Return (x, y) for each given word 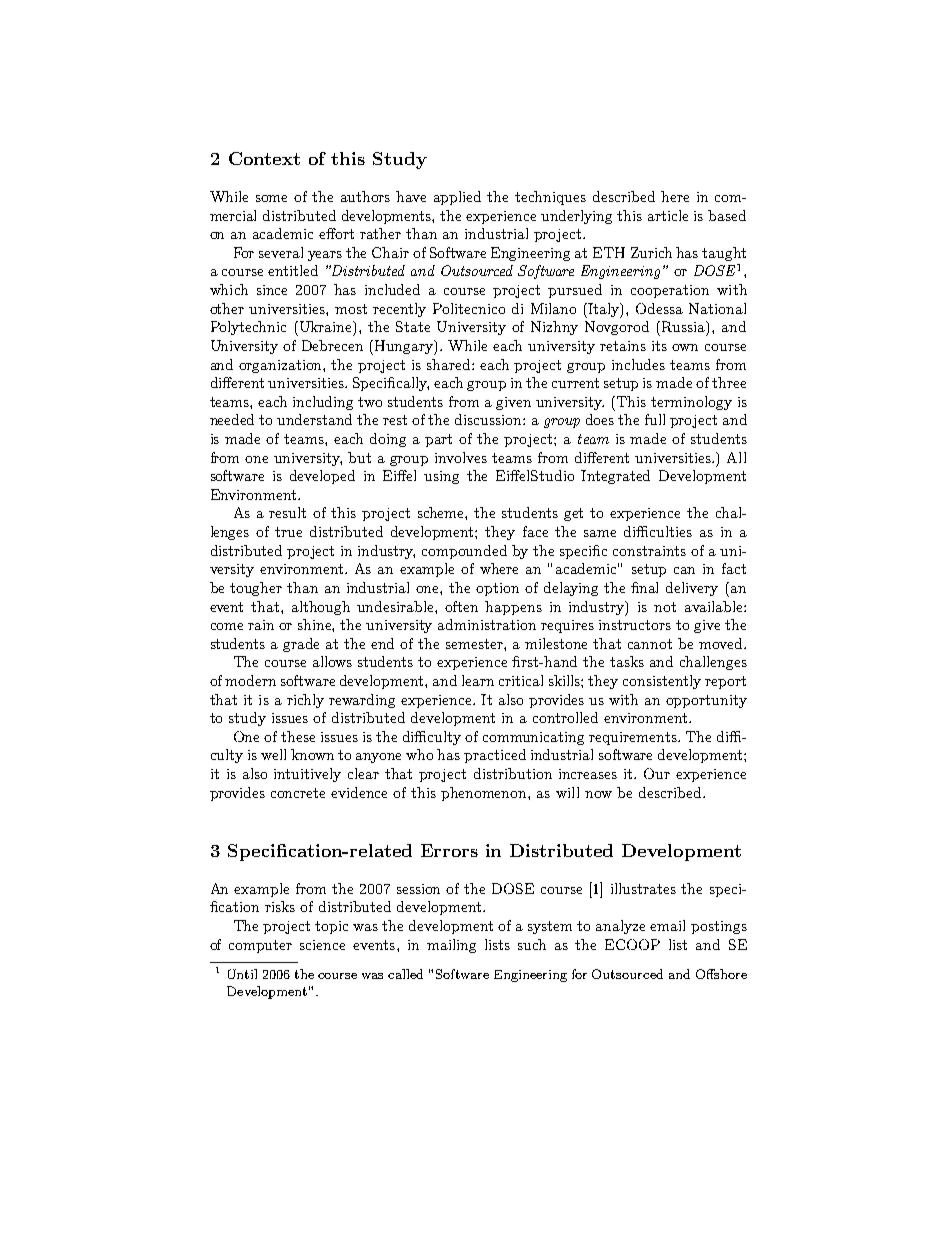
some (271, 198)
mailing (451, 946)
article (668, 215)
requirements (634, 738)
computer (260, 946)
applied (457, 198)
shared (450, 364)
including (323, 403)
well (273, 754)
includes (638, 364)
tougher (256, 589)
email (667, 925)
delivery (692, 589)
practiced (495, 756)
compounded (464, 552)
